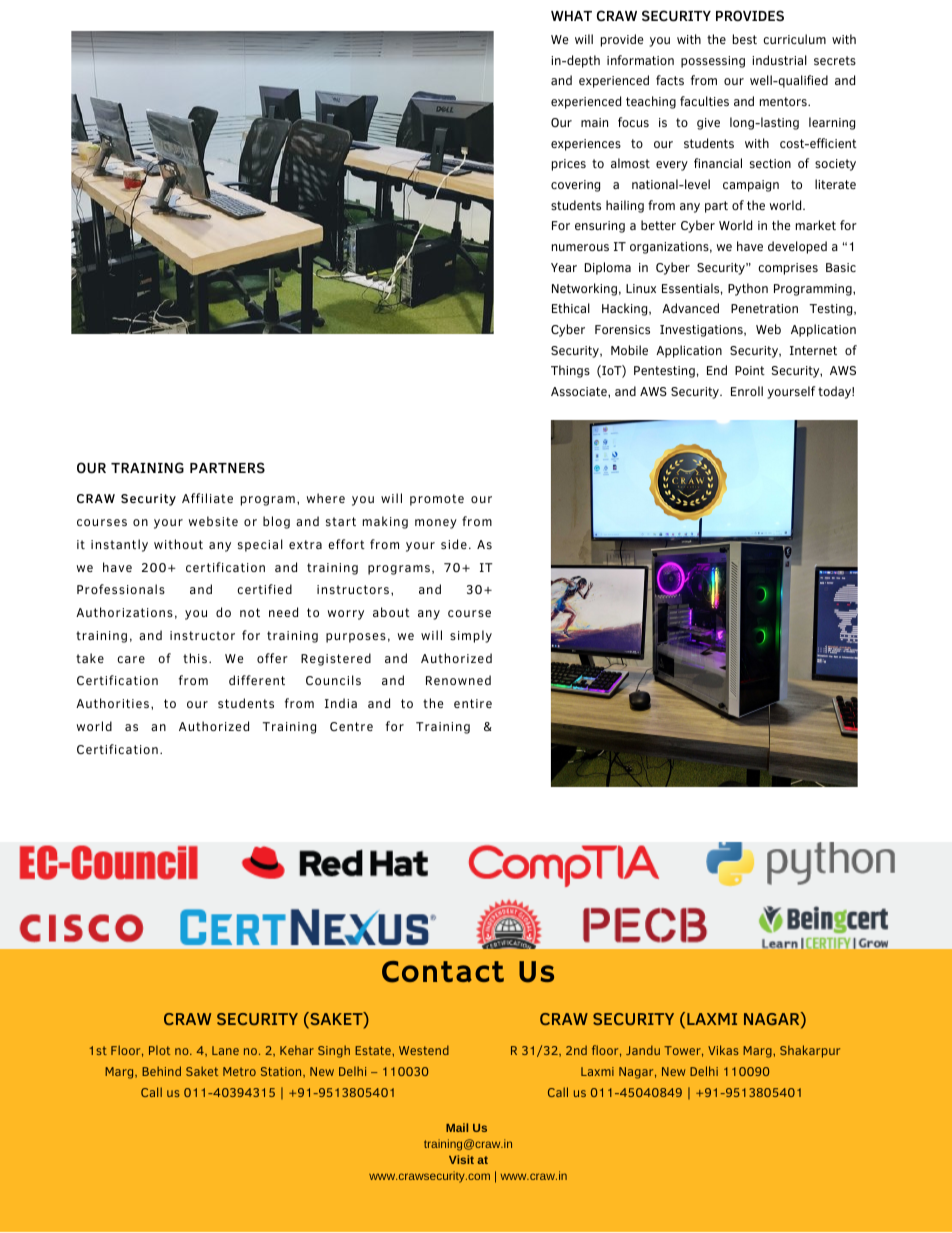  I want to click on Penetration, so click(764, 308).
